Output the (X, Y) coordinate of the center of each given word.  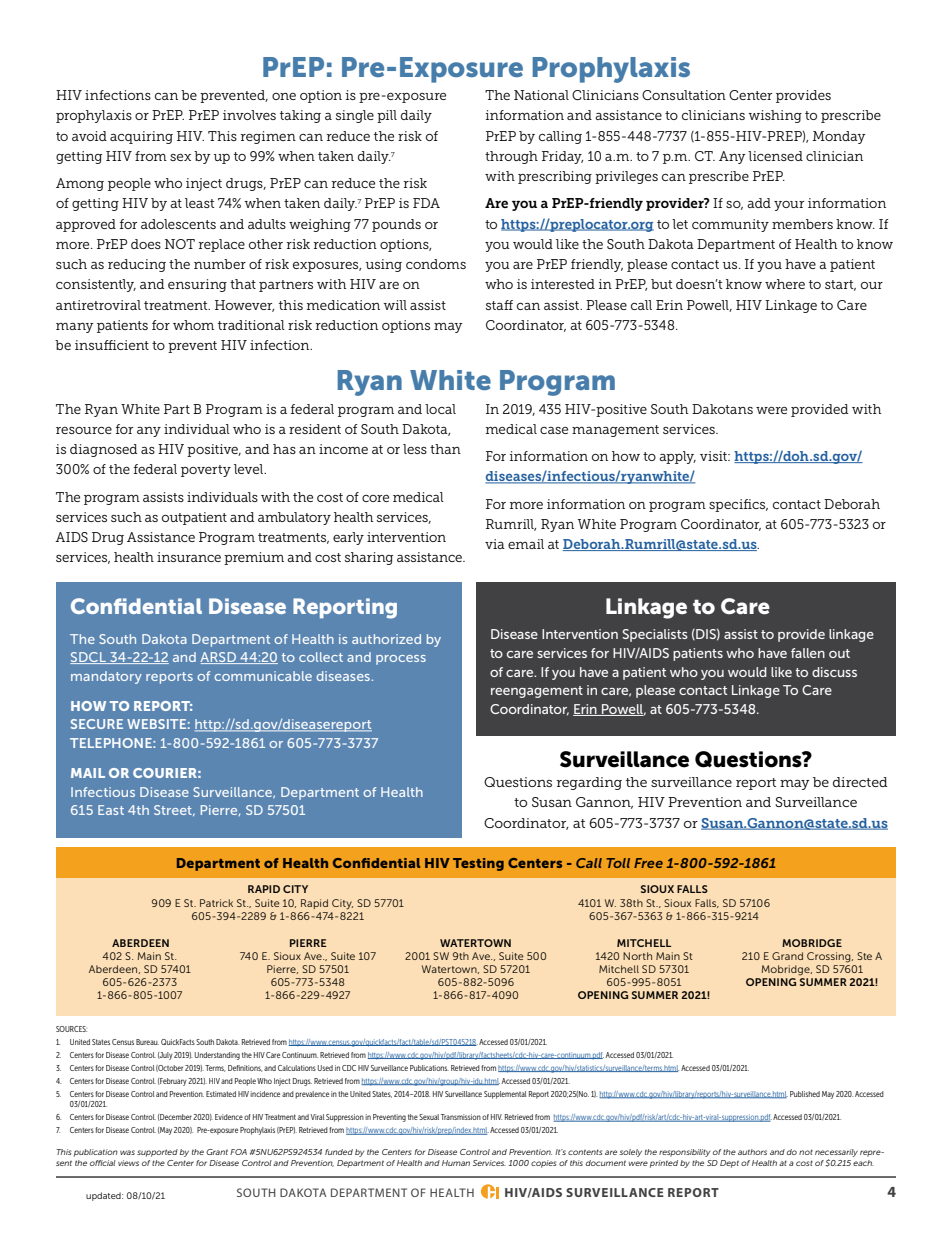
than (445, 449)
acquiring (141, 137)
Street (174, 810)
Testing (478, 864)
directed (860, 782)
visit (714, 456)
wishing (775, 116)
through (511, 157)
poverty (206, 471)
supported (157, 1153)
